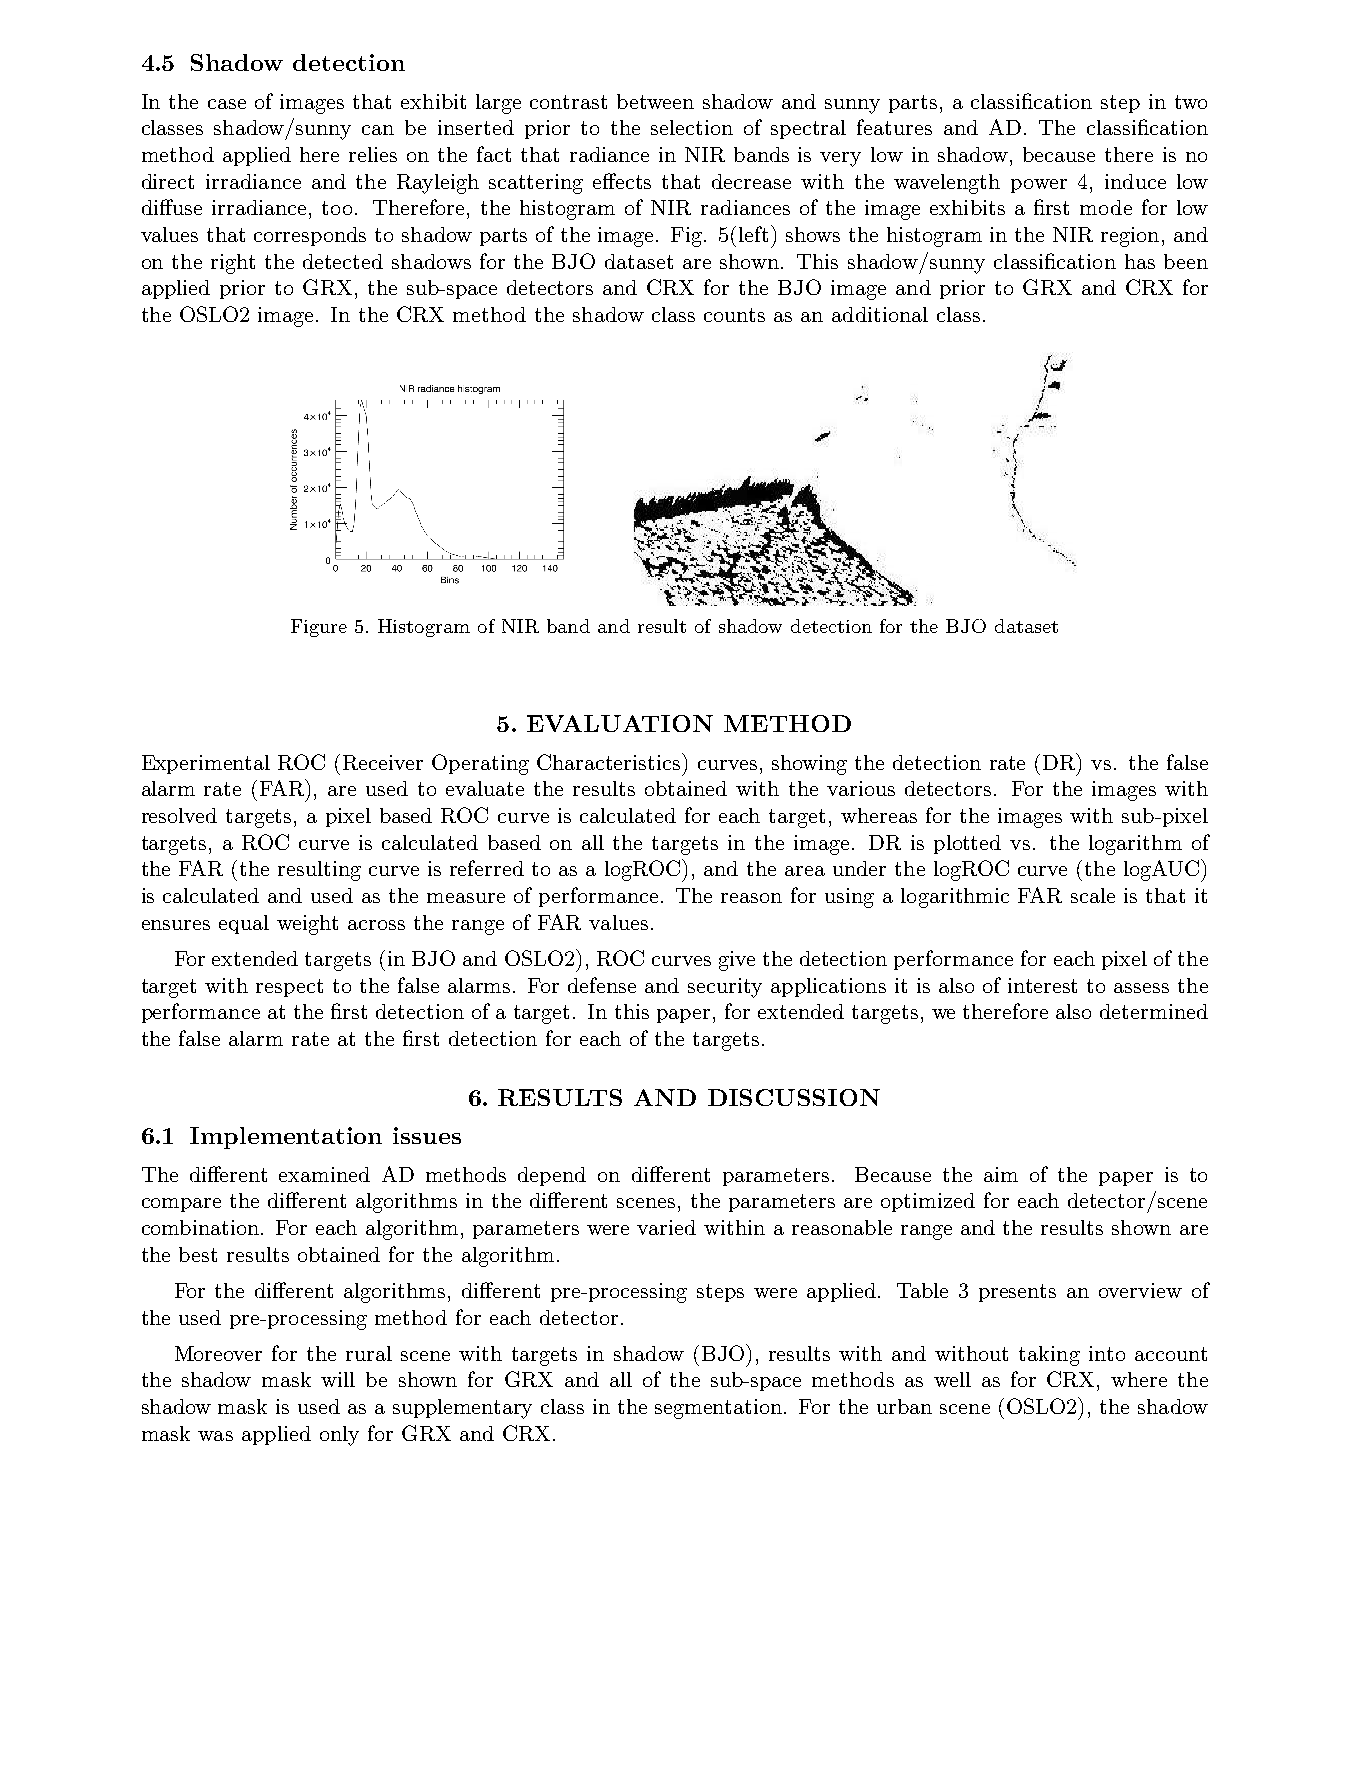 This screenshot has height=1767, width=1365. I want to click on selection, so click(692, 127).
